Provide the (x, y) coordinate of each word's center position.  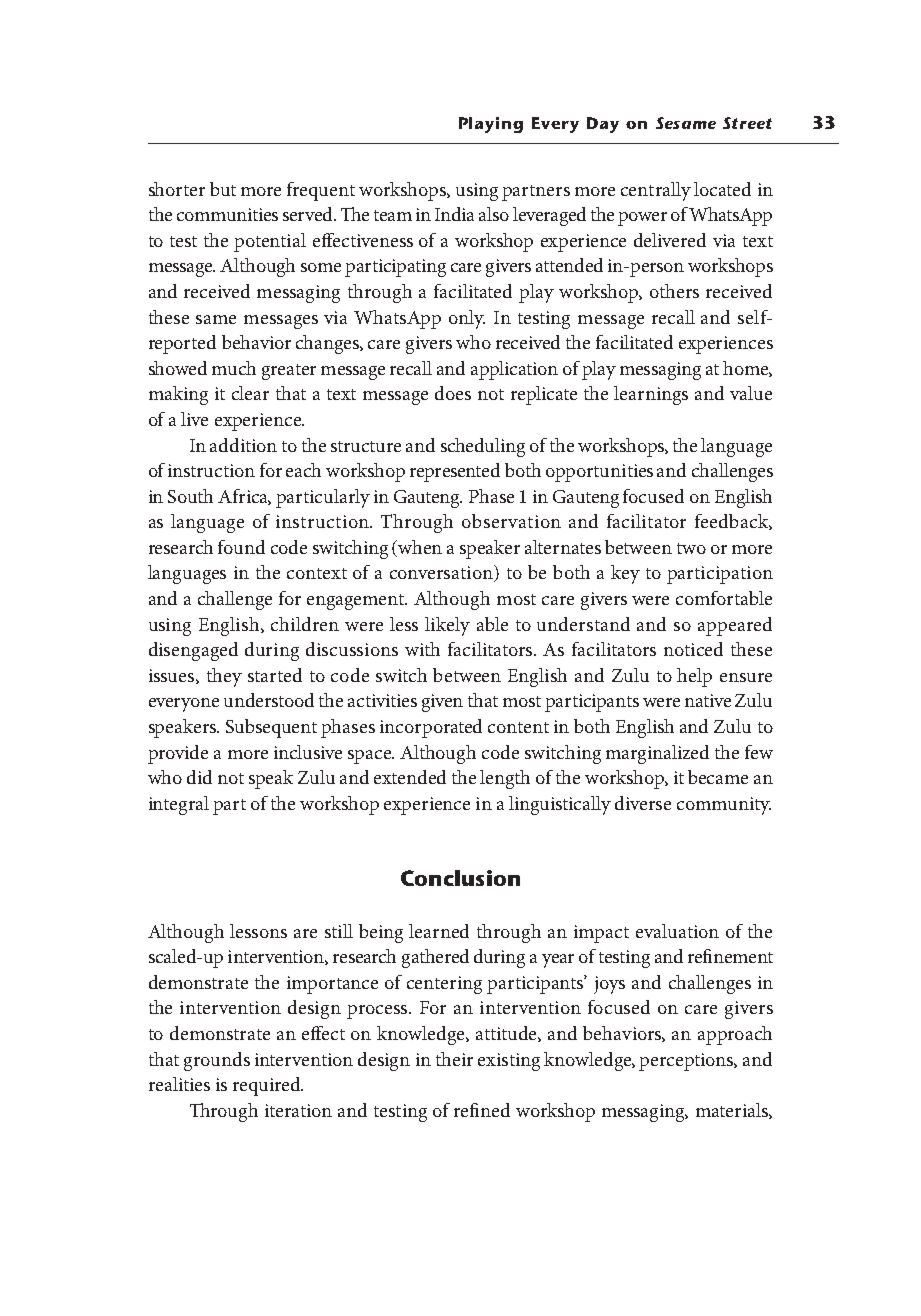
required (268, 1086)
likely (447, 626)
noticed (693, 649)
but (223, 189)
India (454, 214)
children (305, 624)
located (722, 189)
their (454, 1059)
